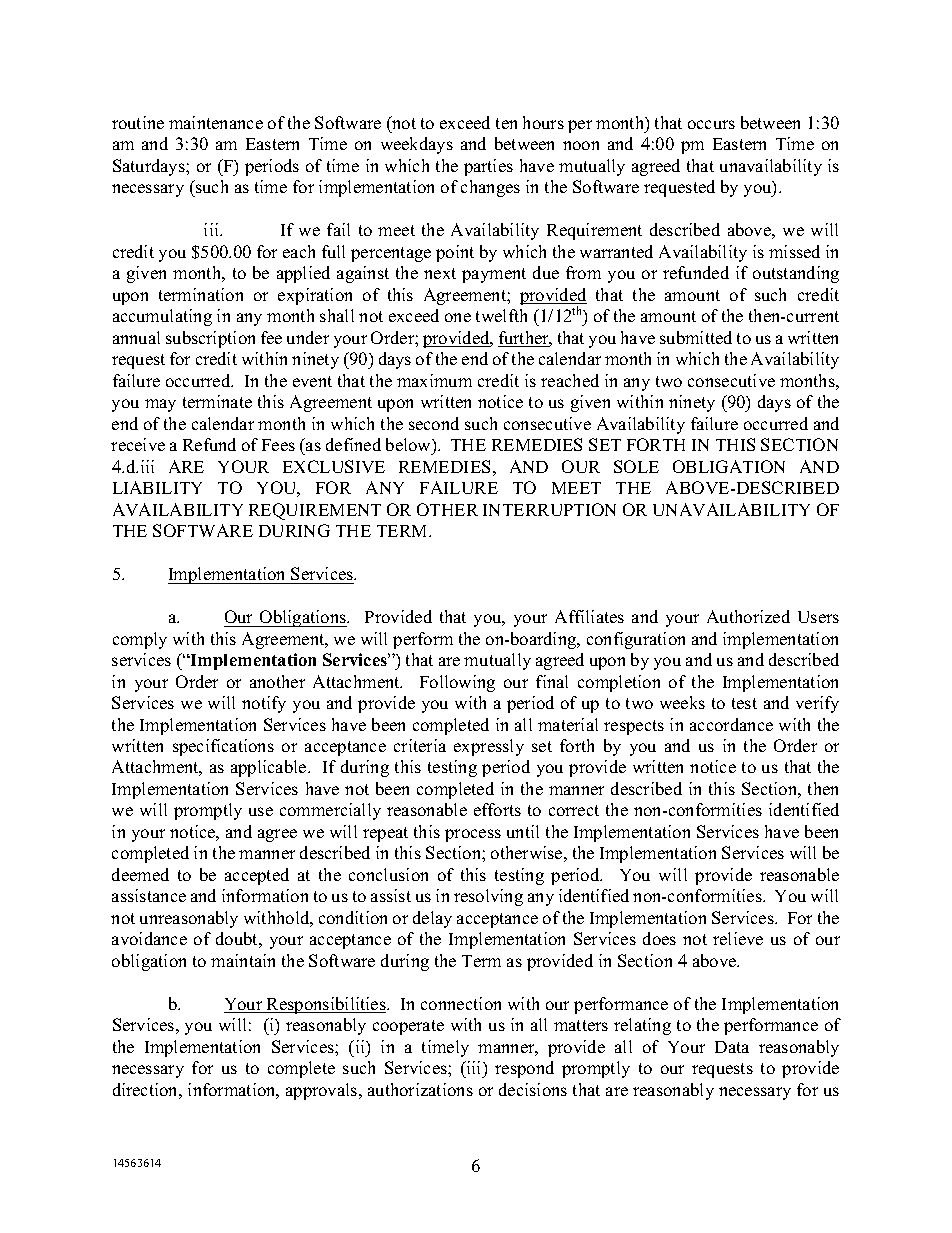 The width and height of the page is (952, 1233). Describe the element at coordinates (732, 1047) in the page. I see `Data` at that location.
